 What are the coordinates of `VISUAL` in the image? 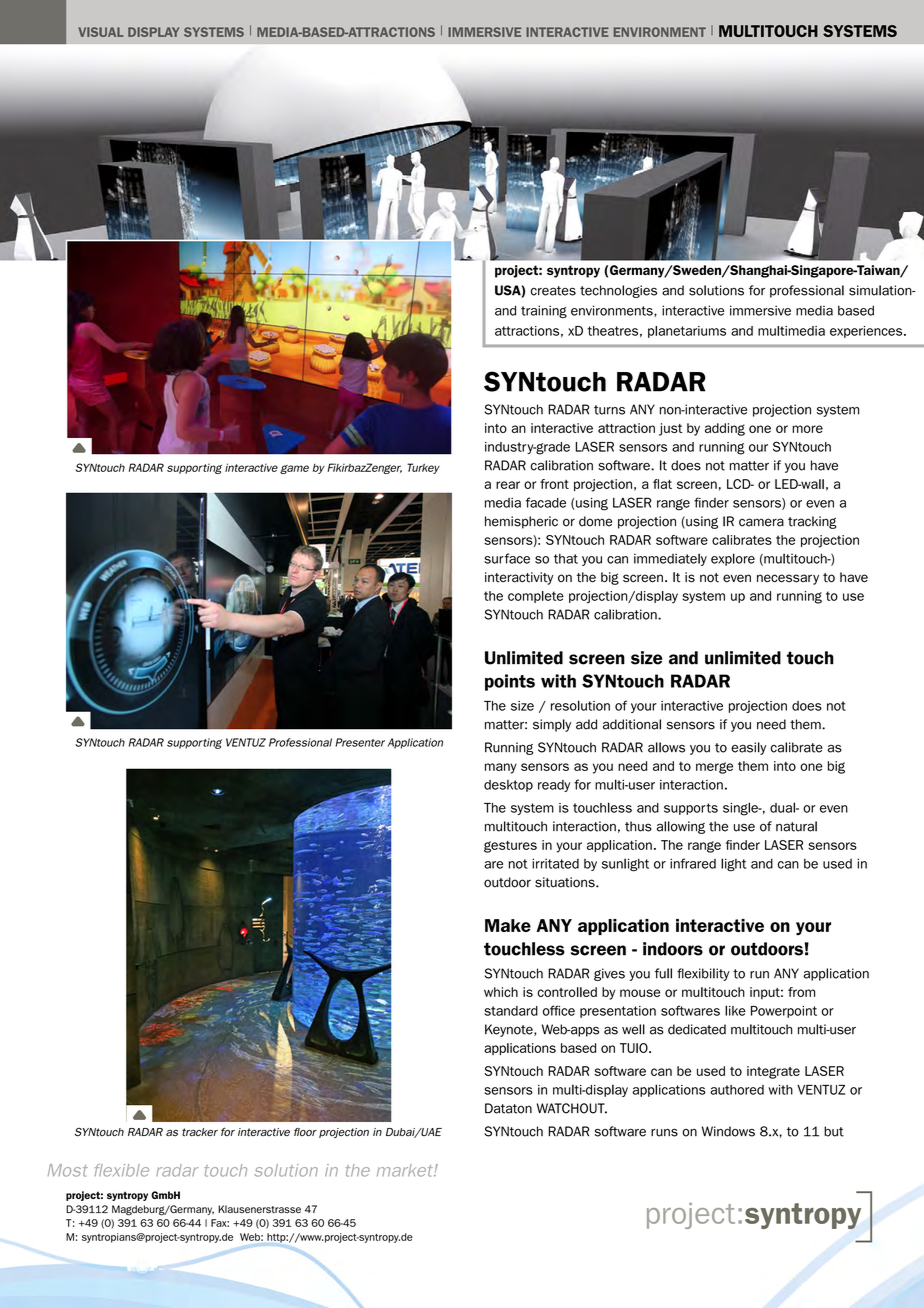 It's located at (100, 32).
